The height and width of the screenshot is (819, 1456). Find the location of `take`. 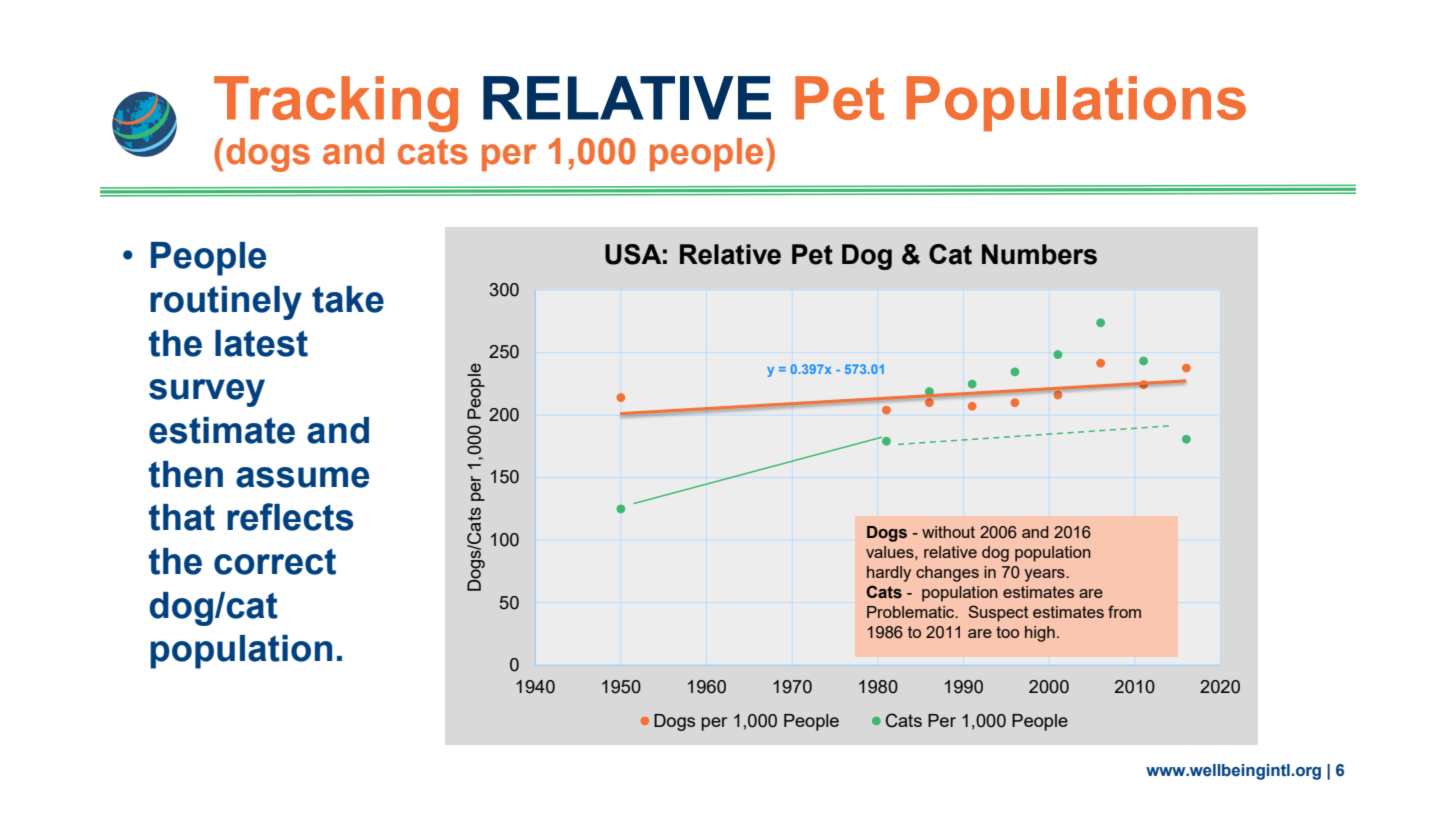

take is located at coordinates (348, 299).
